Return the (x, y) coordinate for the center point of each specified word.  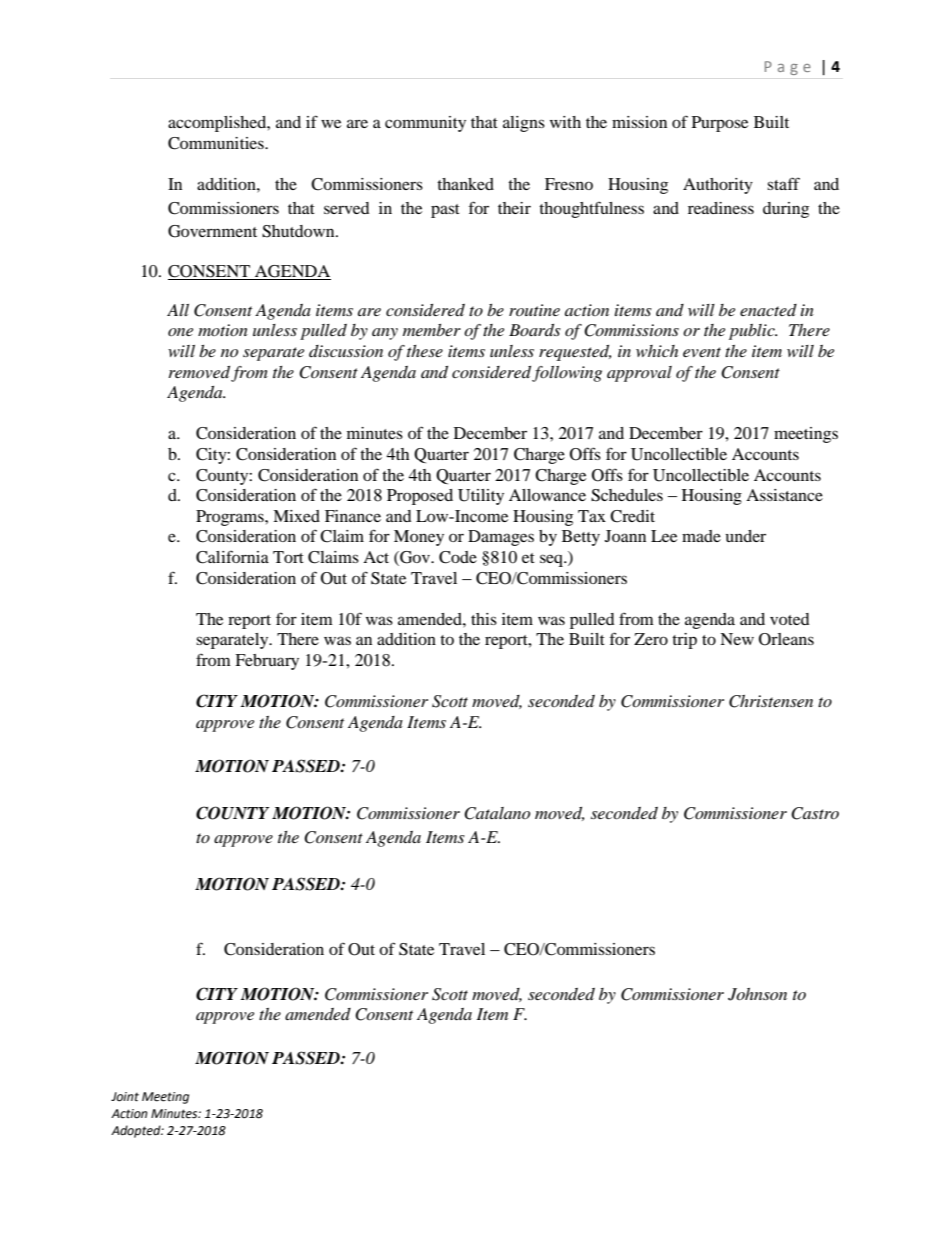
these (425, 351)
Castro (815, 813)
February (267, 662)
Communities (217, 143)
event (702, 352)
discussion (346, 351)
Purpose (720, 124)
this (484, 619)
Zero (651, 639)
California (232, 557)
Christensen (771, 701)
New (737, 639)
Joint (125, 1097)
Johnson (757, 994)
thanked (465, 184)
